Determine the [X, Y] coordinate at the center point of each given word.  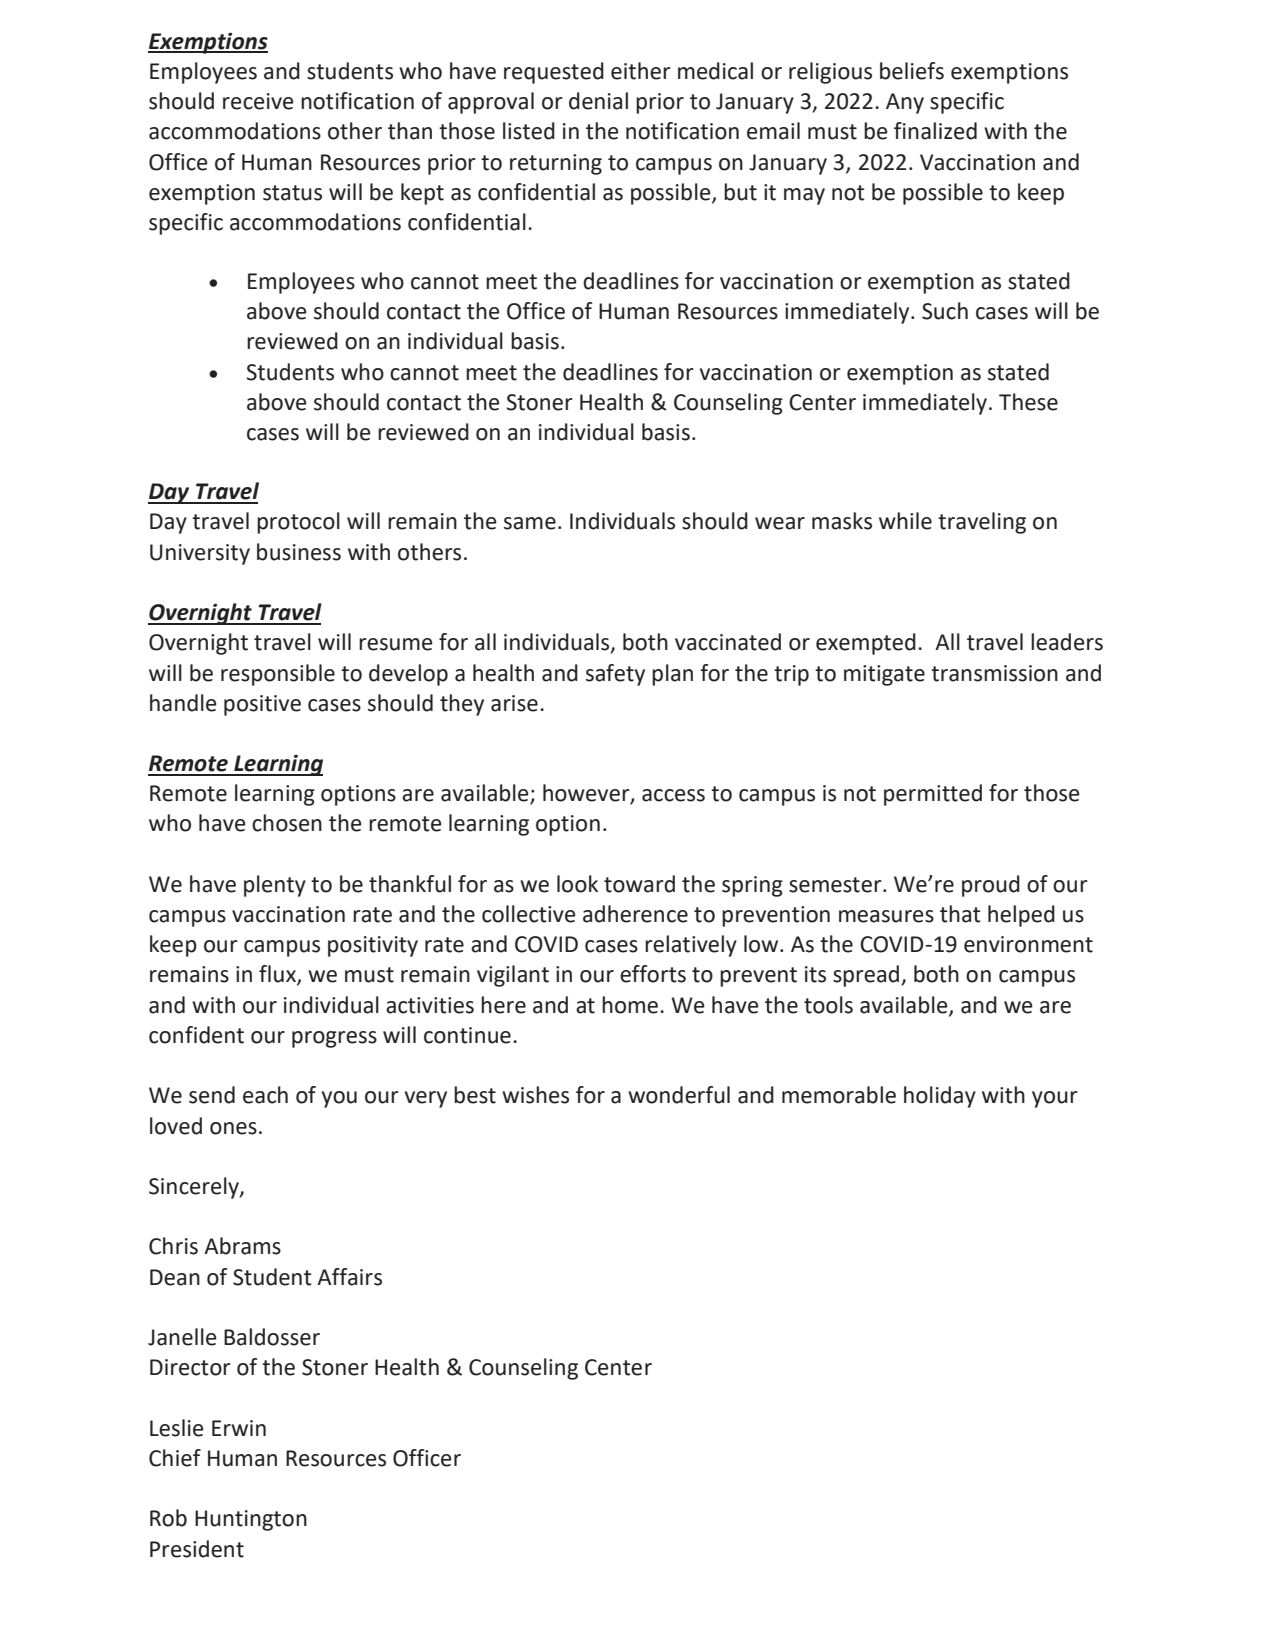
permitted [933, 795]
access [673, 795]
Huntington [251, 1520]
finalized [935, 131]
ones [233, 1128]
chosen [287, 823]
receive [258, 101]
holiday [940, 1097]
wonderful [679, 1095]
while [905, 521]
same [530, 523]
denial [598, 101]
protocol [298, 523]
